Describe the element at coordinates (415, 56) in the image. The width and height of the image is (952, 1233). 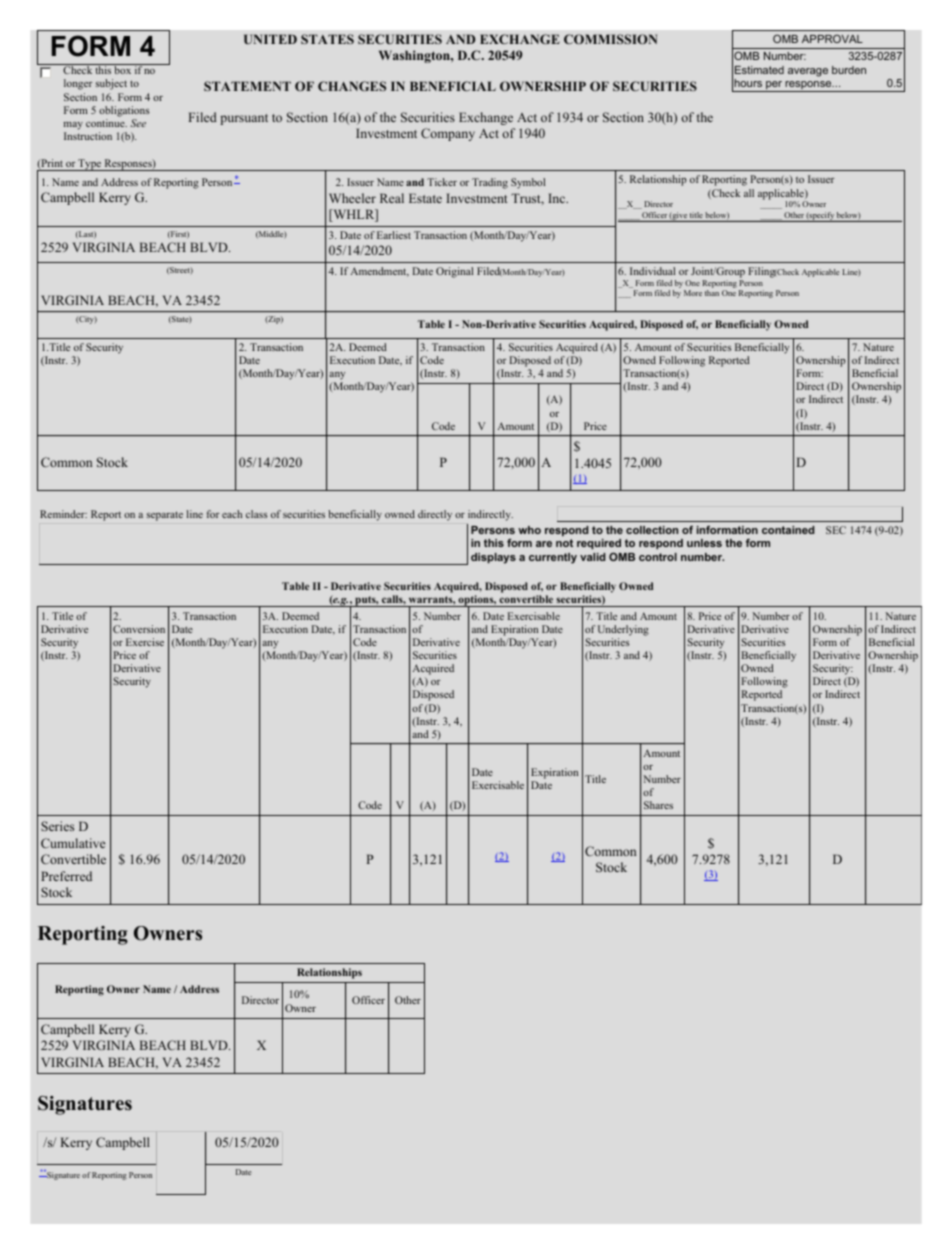
I see `Washington` at that location.
